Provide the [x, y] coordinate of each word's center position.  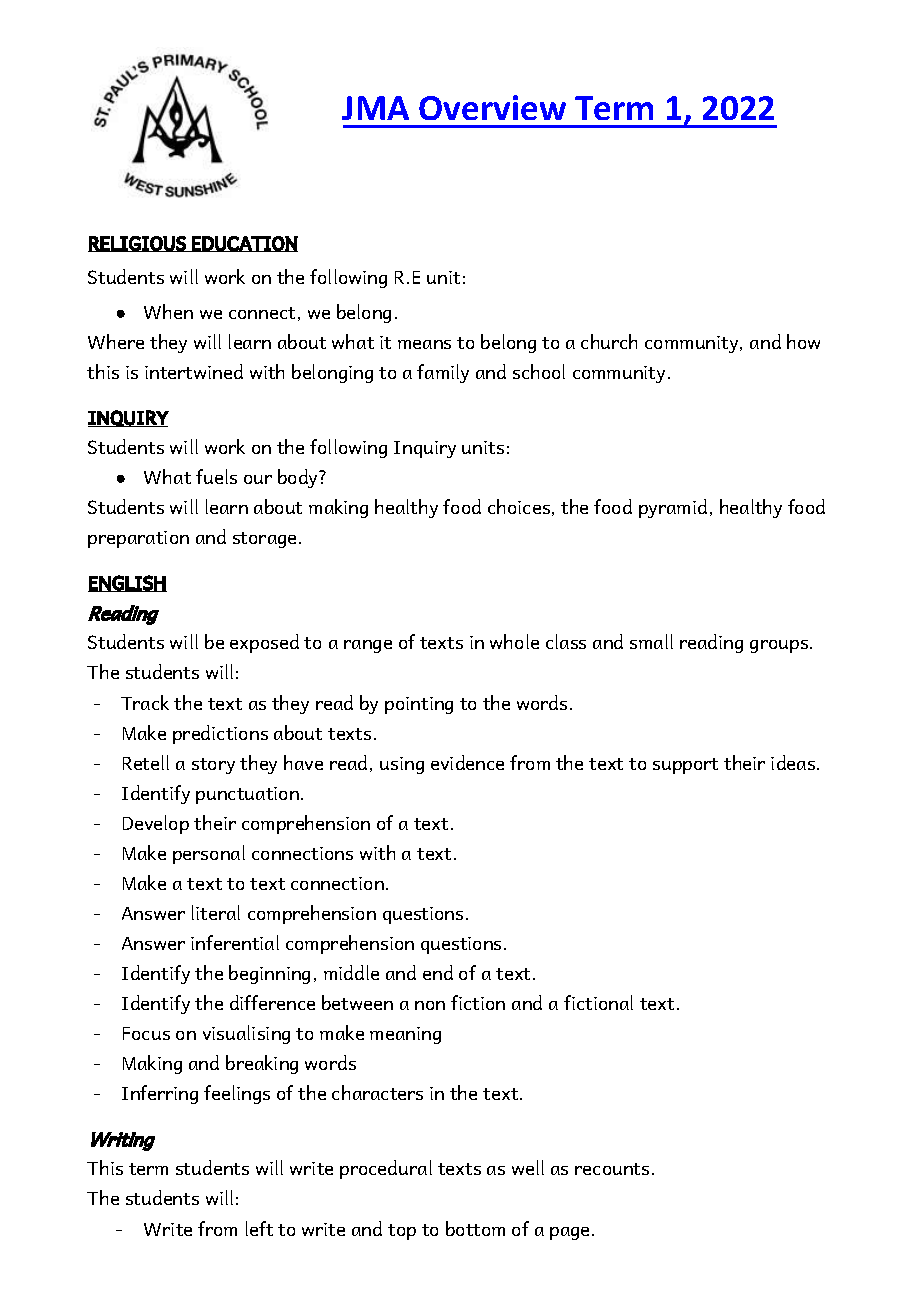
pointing [419, 705]
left [259, 1228]
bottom [475, 1228]
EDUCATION [244, 244]
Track [145, 702]
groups [780, 646]
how [803, 341]
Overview [492, 107]
